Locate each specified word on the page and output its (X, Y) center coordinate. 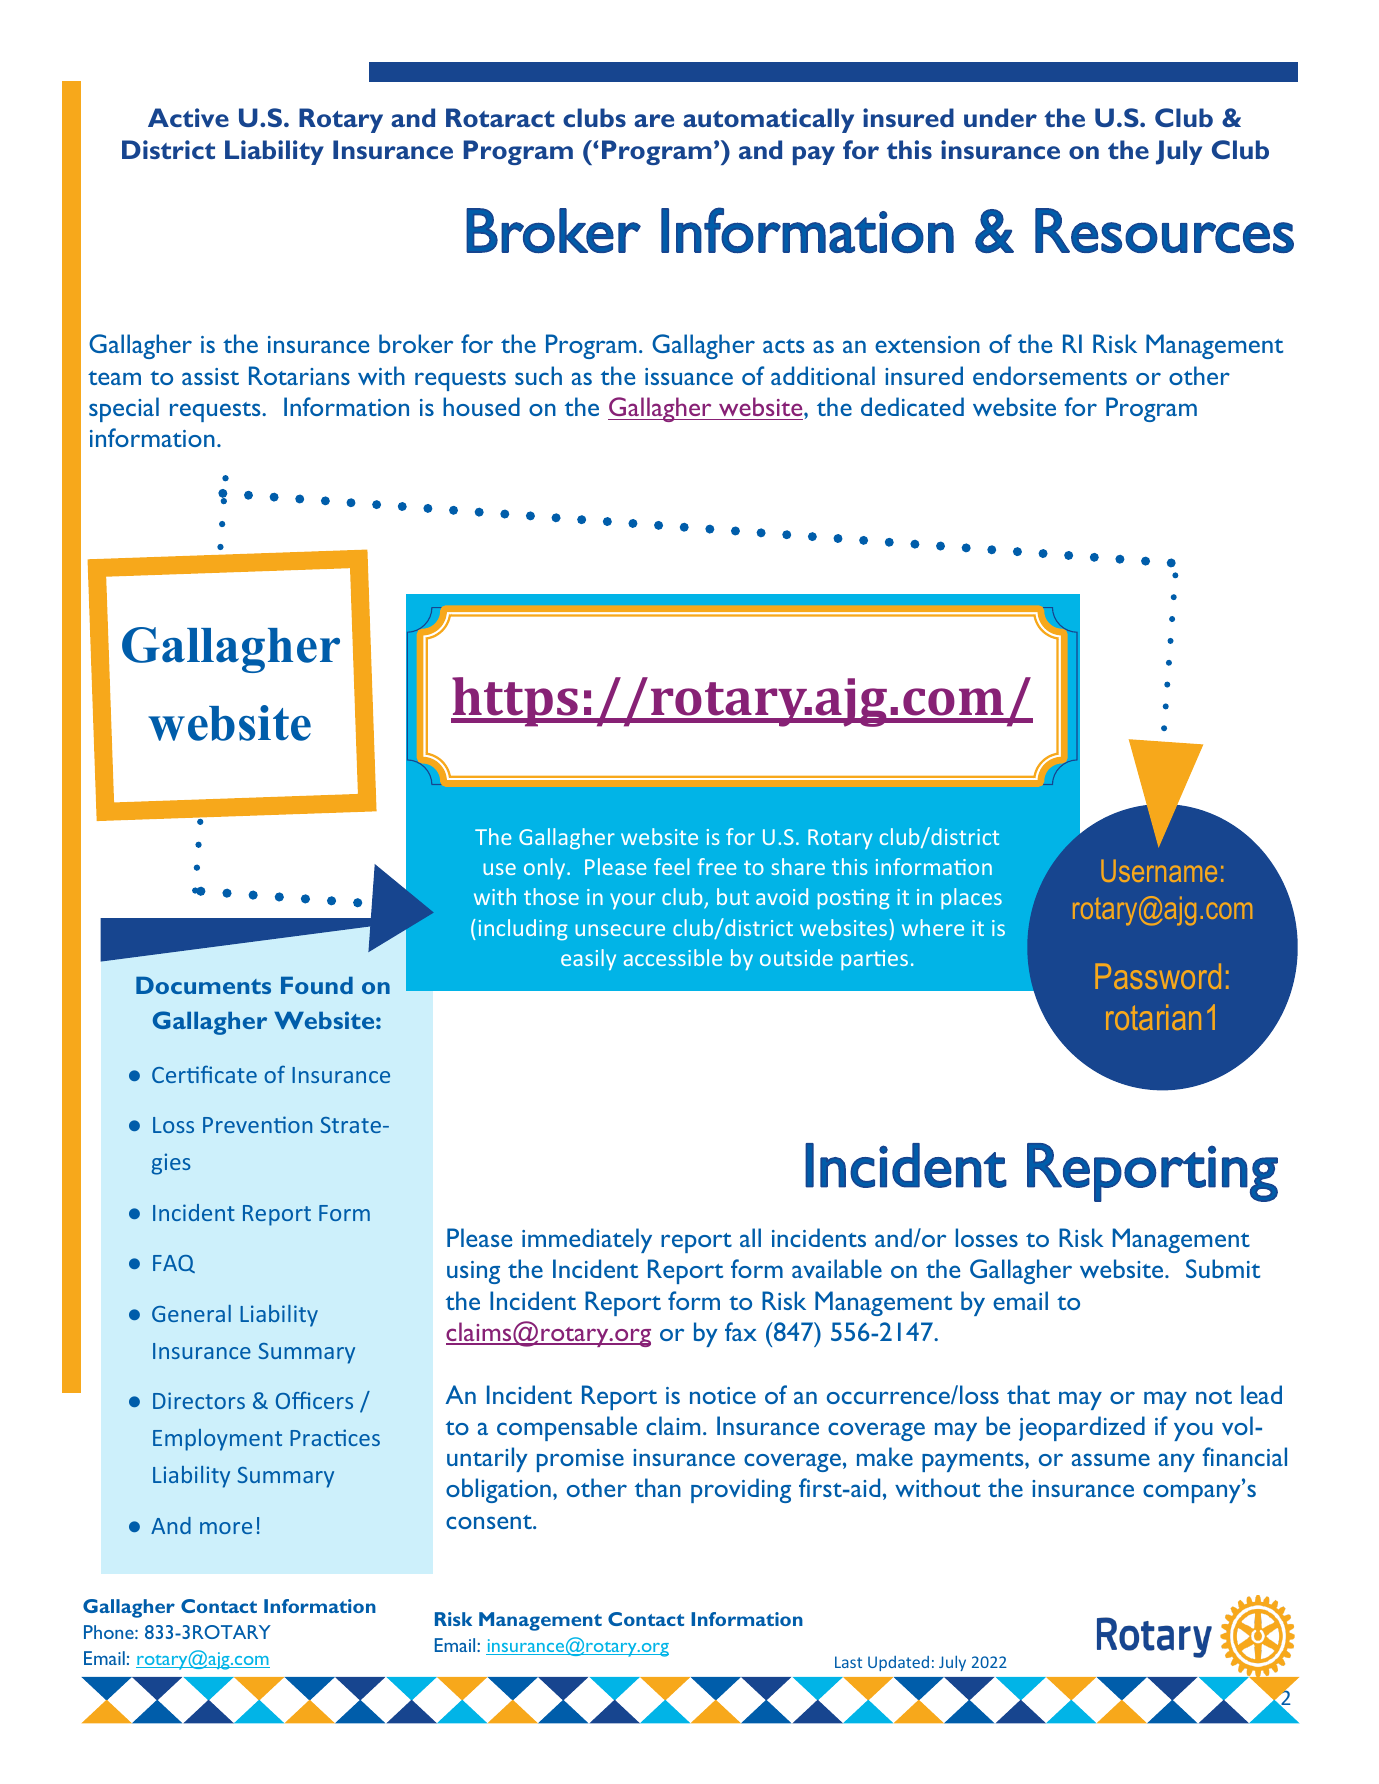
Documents (203, 985)
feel (671, 866)
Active (188, 117)
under (1000, 117)
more (226, 1528)
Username (1159, 871)
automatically (768, 120)
